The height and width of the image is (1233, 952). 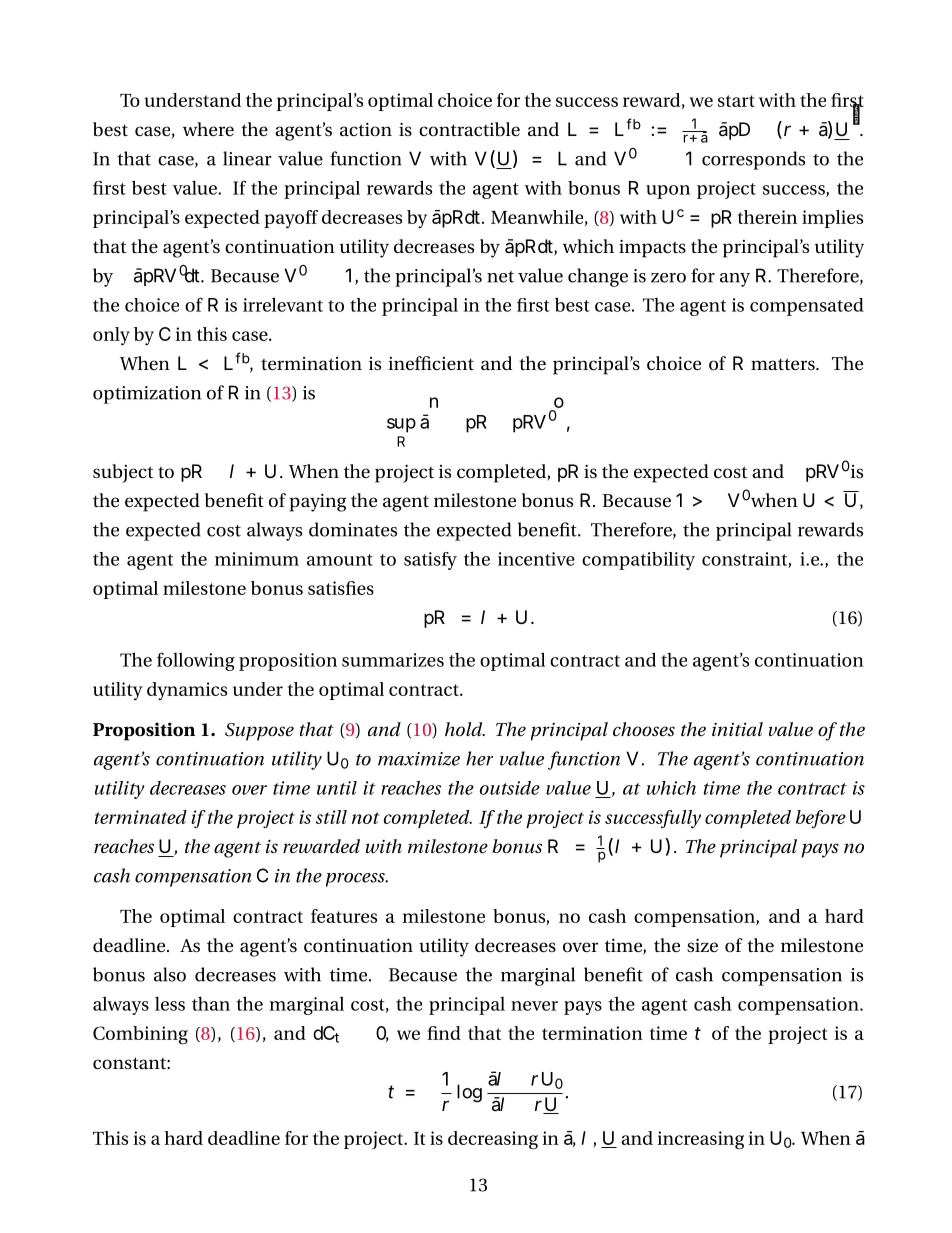 I want to click on corresponds, so click(x=753, y=160).
